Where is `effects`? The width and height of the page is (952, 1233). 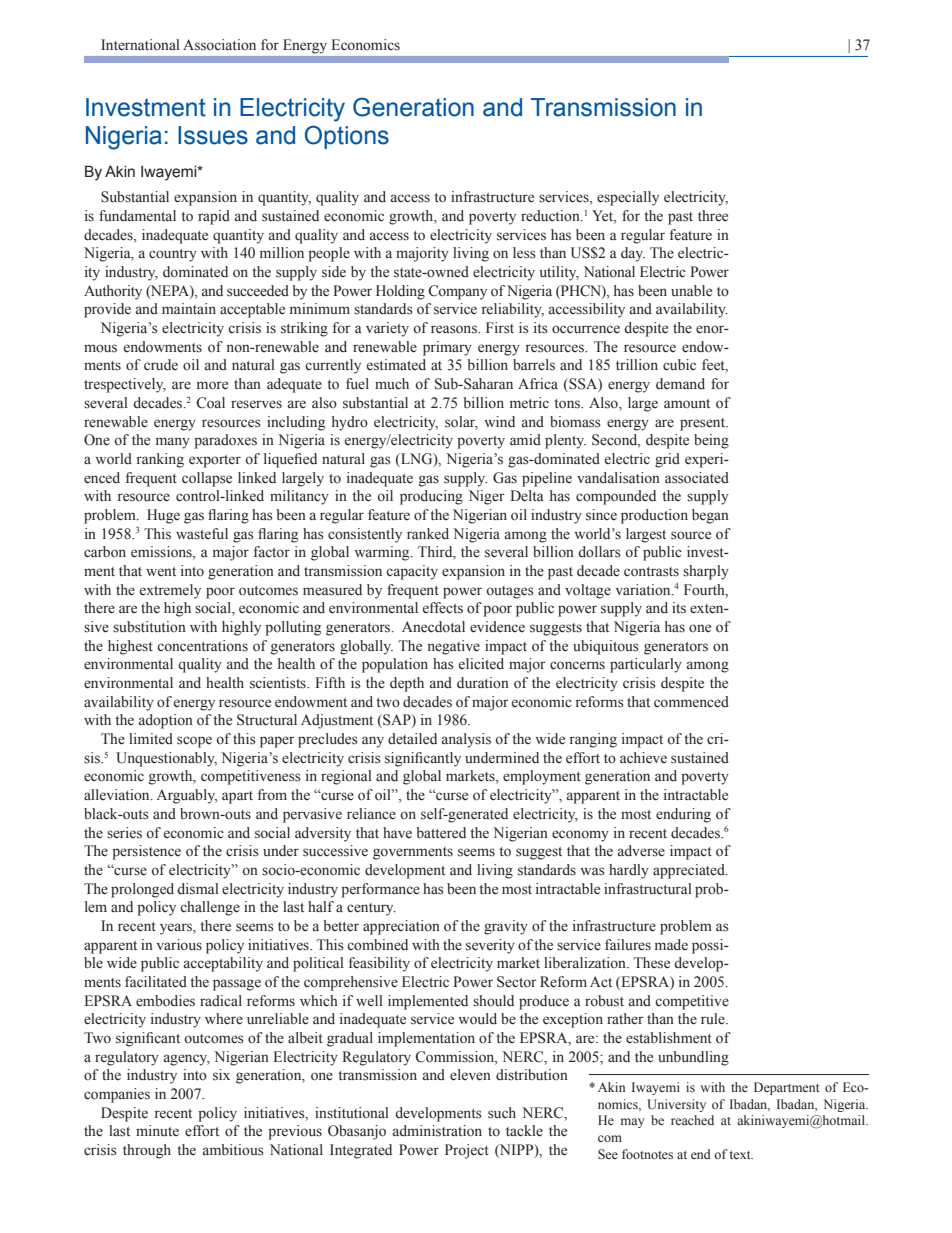 effects is located at coordinates (443, 608).
